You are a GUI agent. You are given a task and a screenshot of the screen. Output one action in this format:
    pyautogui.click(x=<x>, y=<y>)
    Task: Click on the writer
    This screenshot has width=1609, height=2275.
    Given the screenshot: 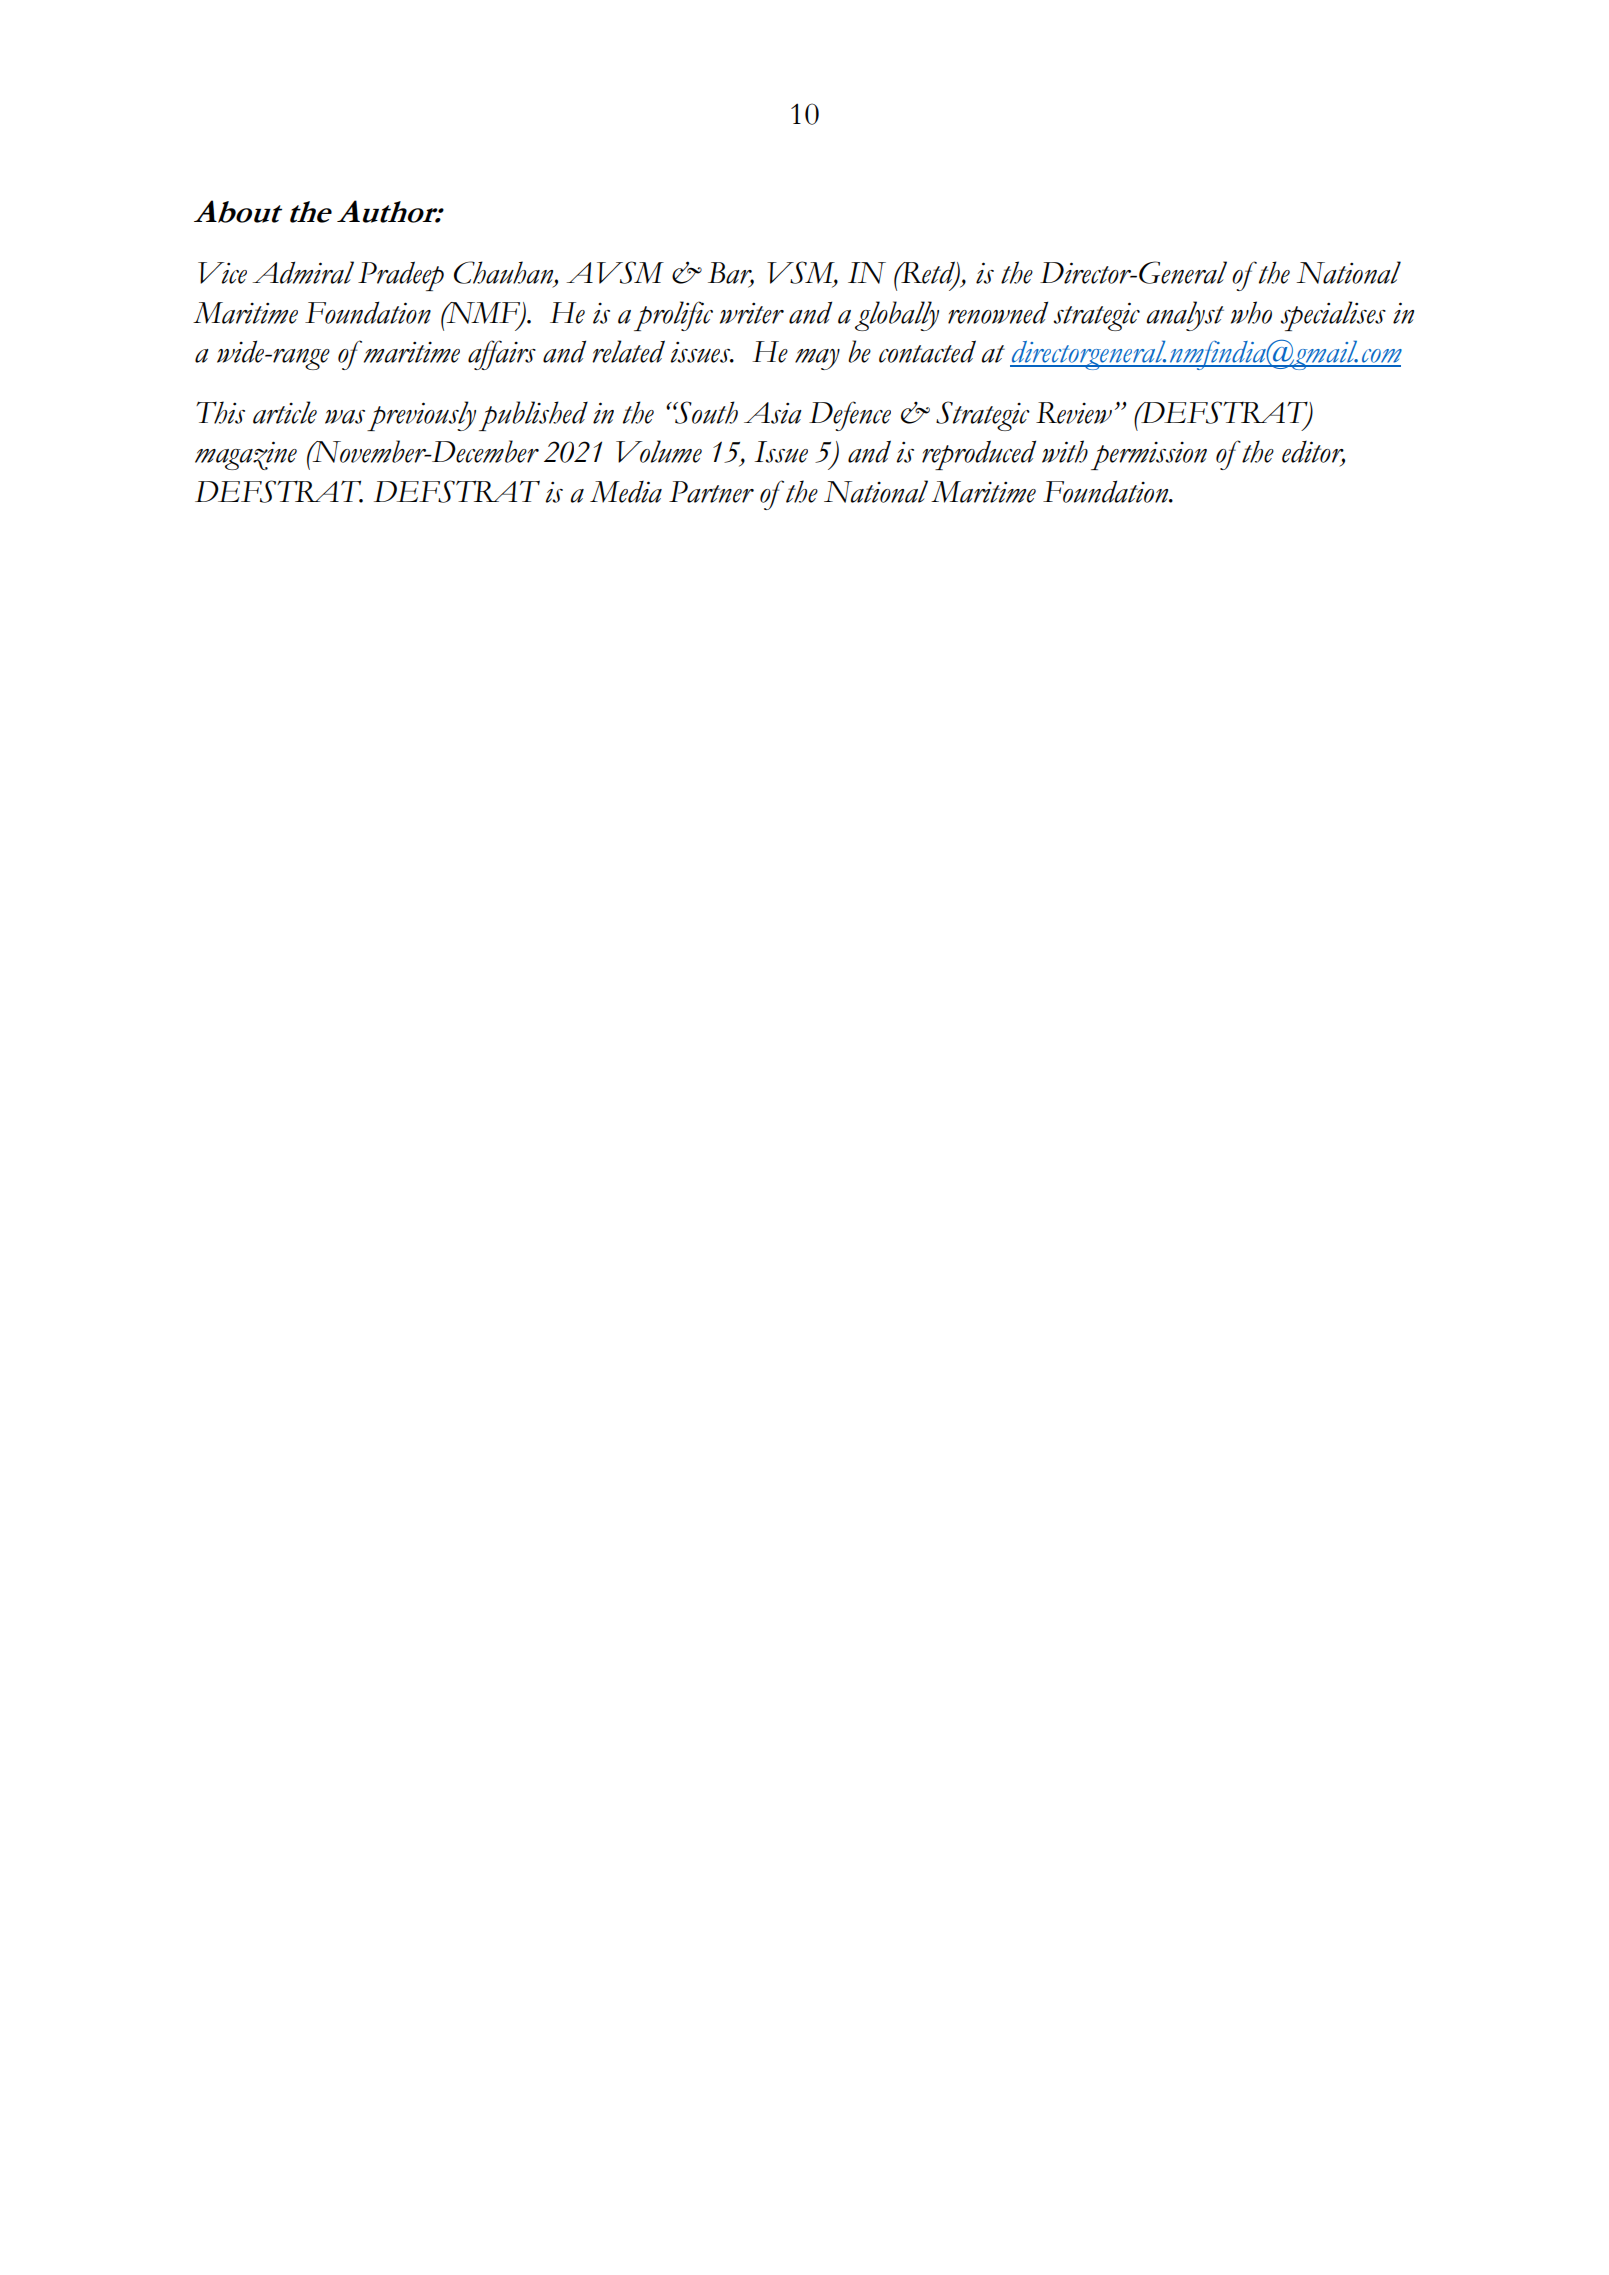 What is the action you would take?
    pyautogui.click(x=752, y=313)
